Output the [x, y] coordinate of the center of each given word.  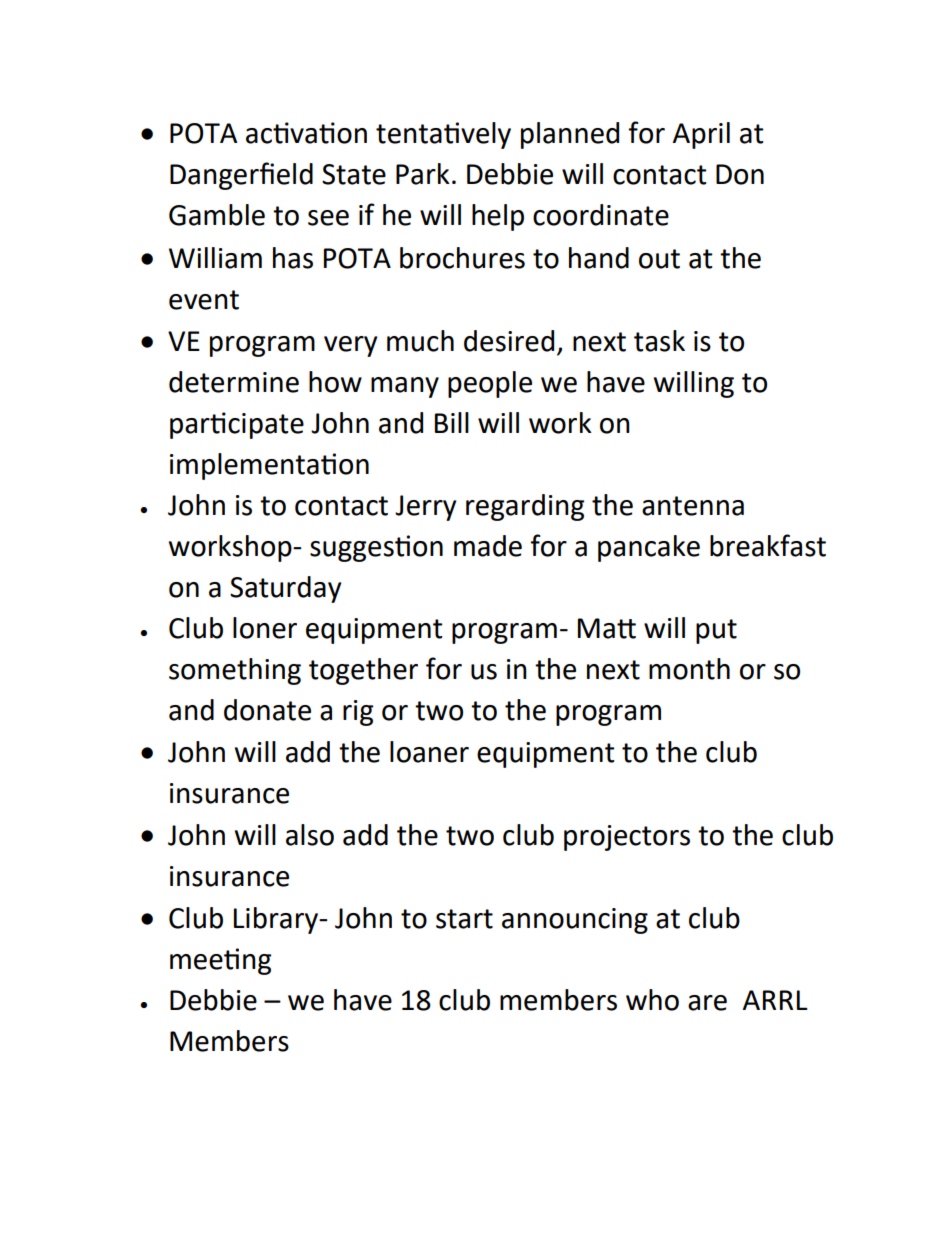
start [464, 919]
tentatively [443, 135]
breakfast [768, 545]
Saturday [285, 589]
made [488, 546]
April [701, 135]
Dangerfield [241, 176]
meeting [220, 961]
